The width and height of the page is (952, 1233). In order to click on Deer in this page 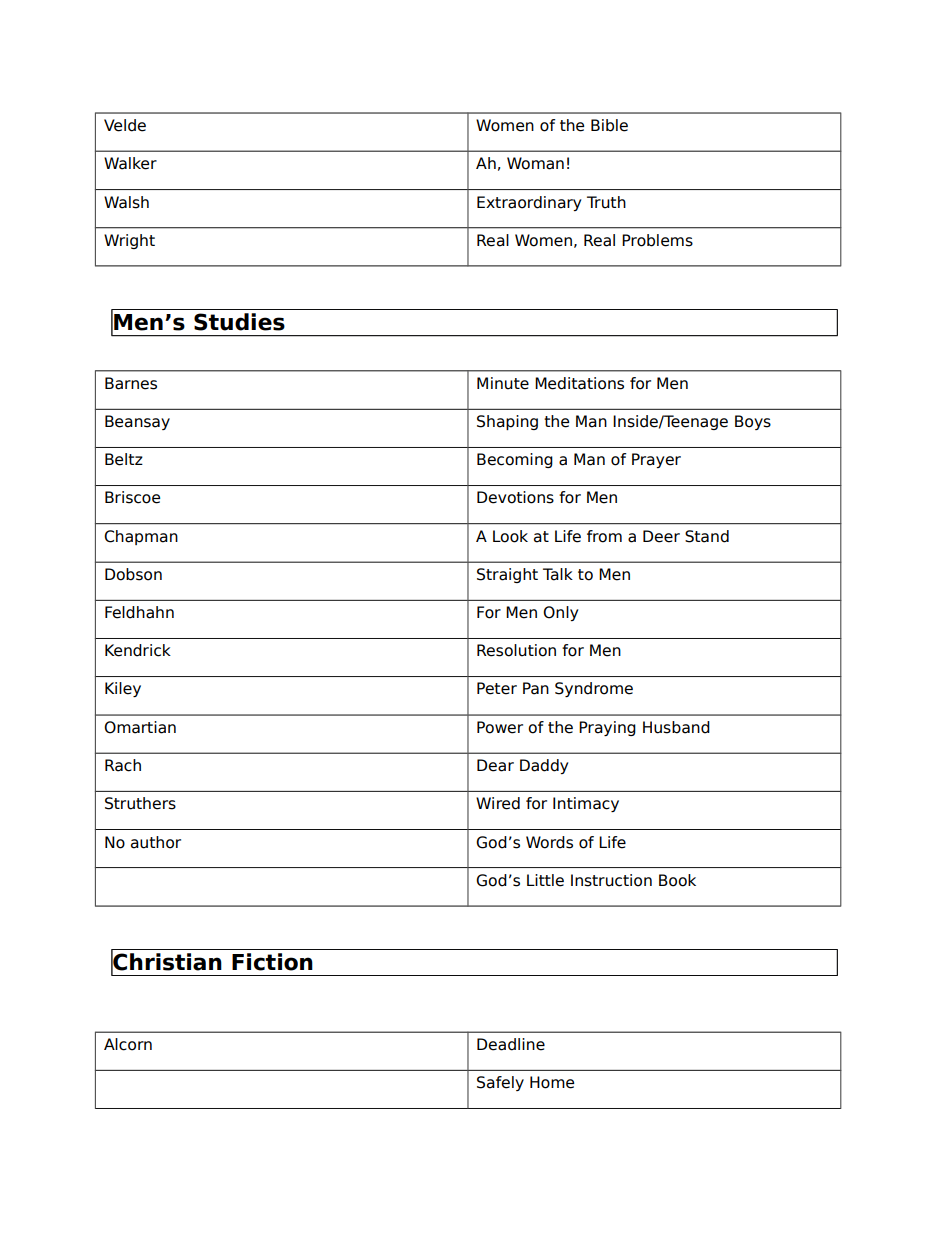, I will do `click(661, 536)`.
